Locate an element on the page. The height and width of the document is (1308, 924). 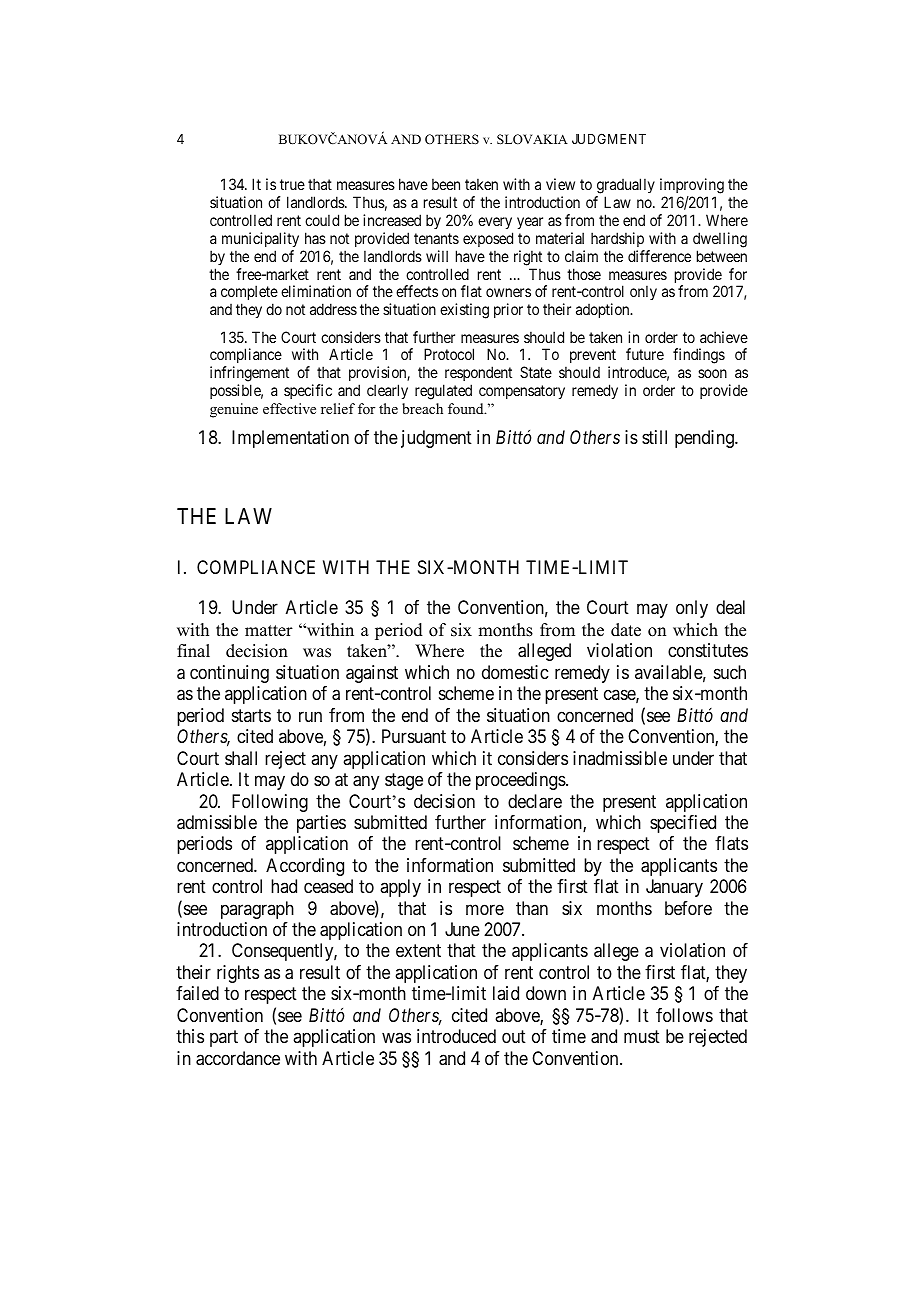
matter is located at coordinates (269, 631).
